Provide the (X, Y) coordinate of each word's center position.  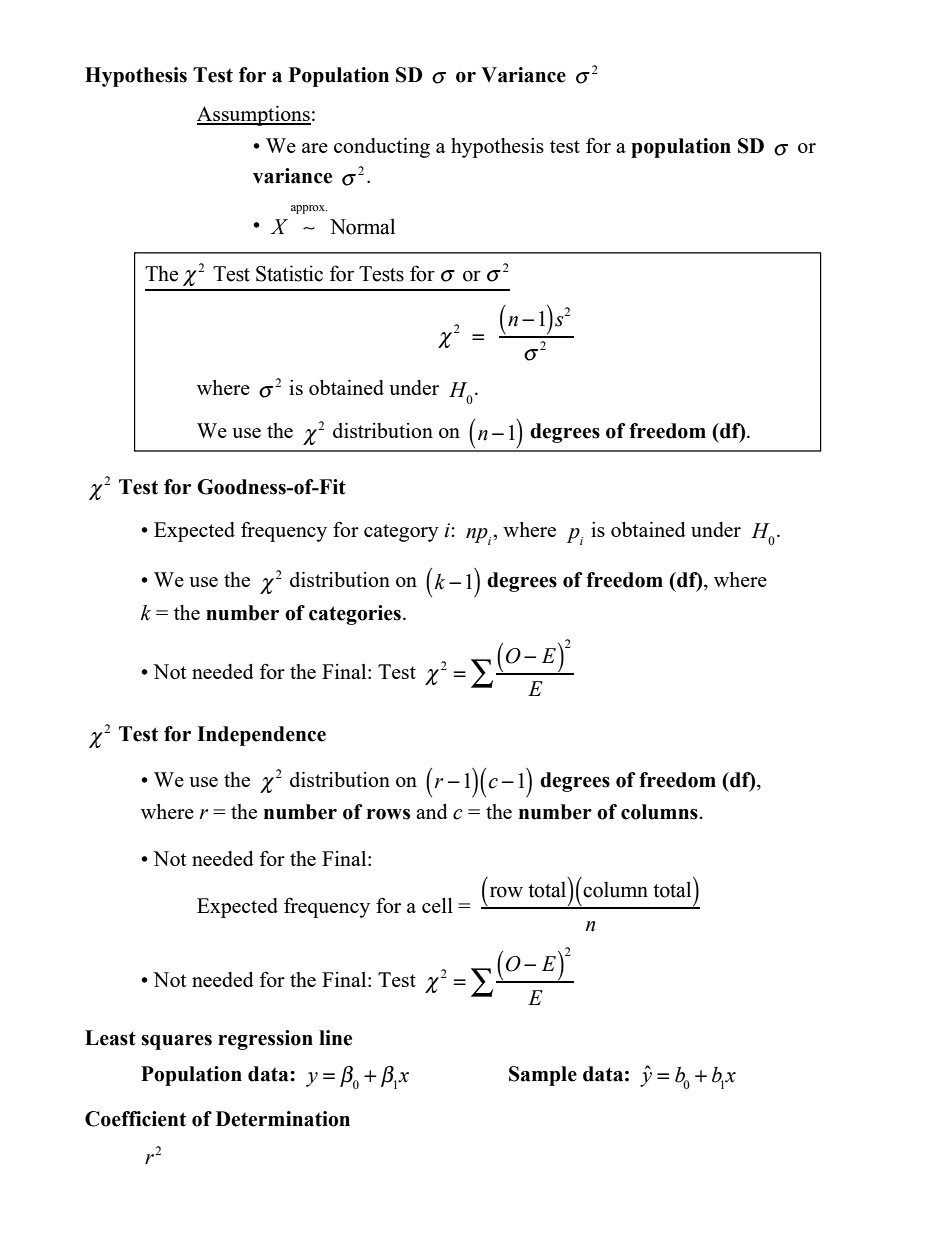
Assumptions (254, 116)
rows (388, 814)
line (335, 1038)
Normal (362, 226)
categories (355, 615)
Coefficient (135, 1119)
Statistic (289, 273)
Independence (261, 736)
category (401, 533)
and (432, 811)
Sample (543, 1076)
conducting (382, 148)
